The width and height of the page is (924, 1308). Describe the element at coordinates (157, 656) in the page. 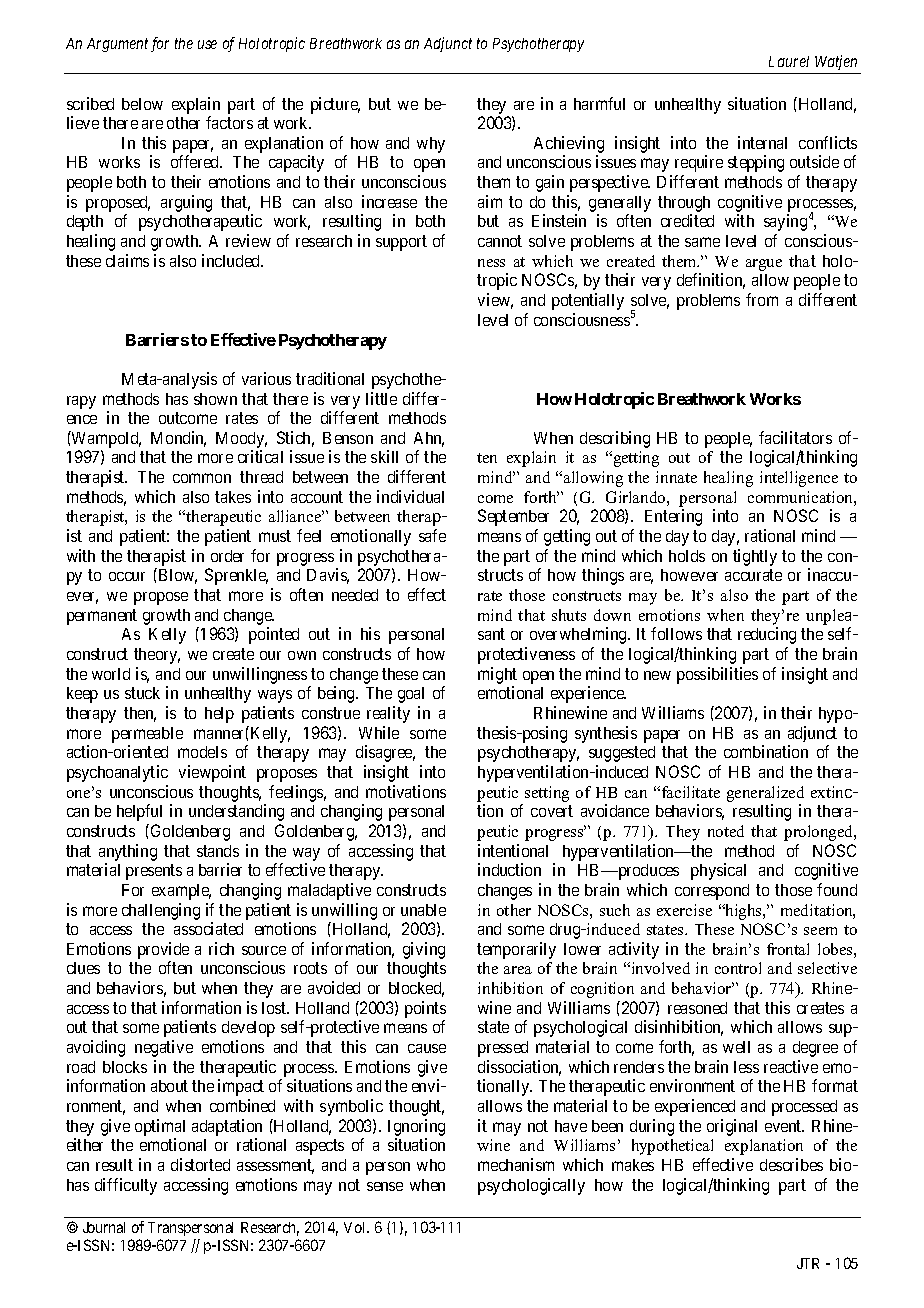

I see `theory` at that location.
